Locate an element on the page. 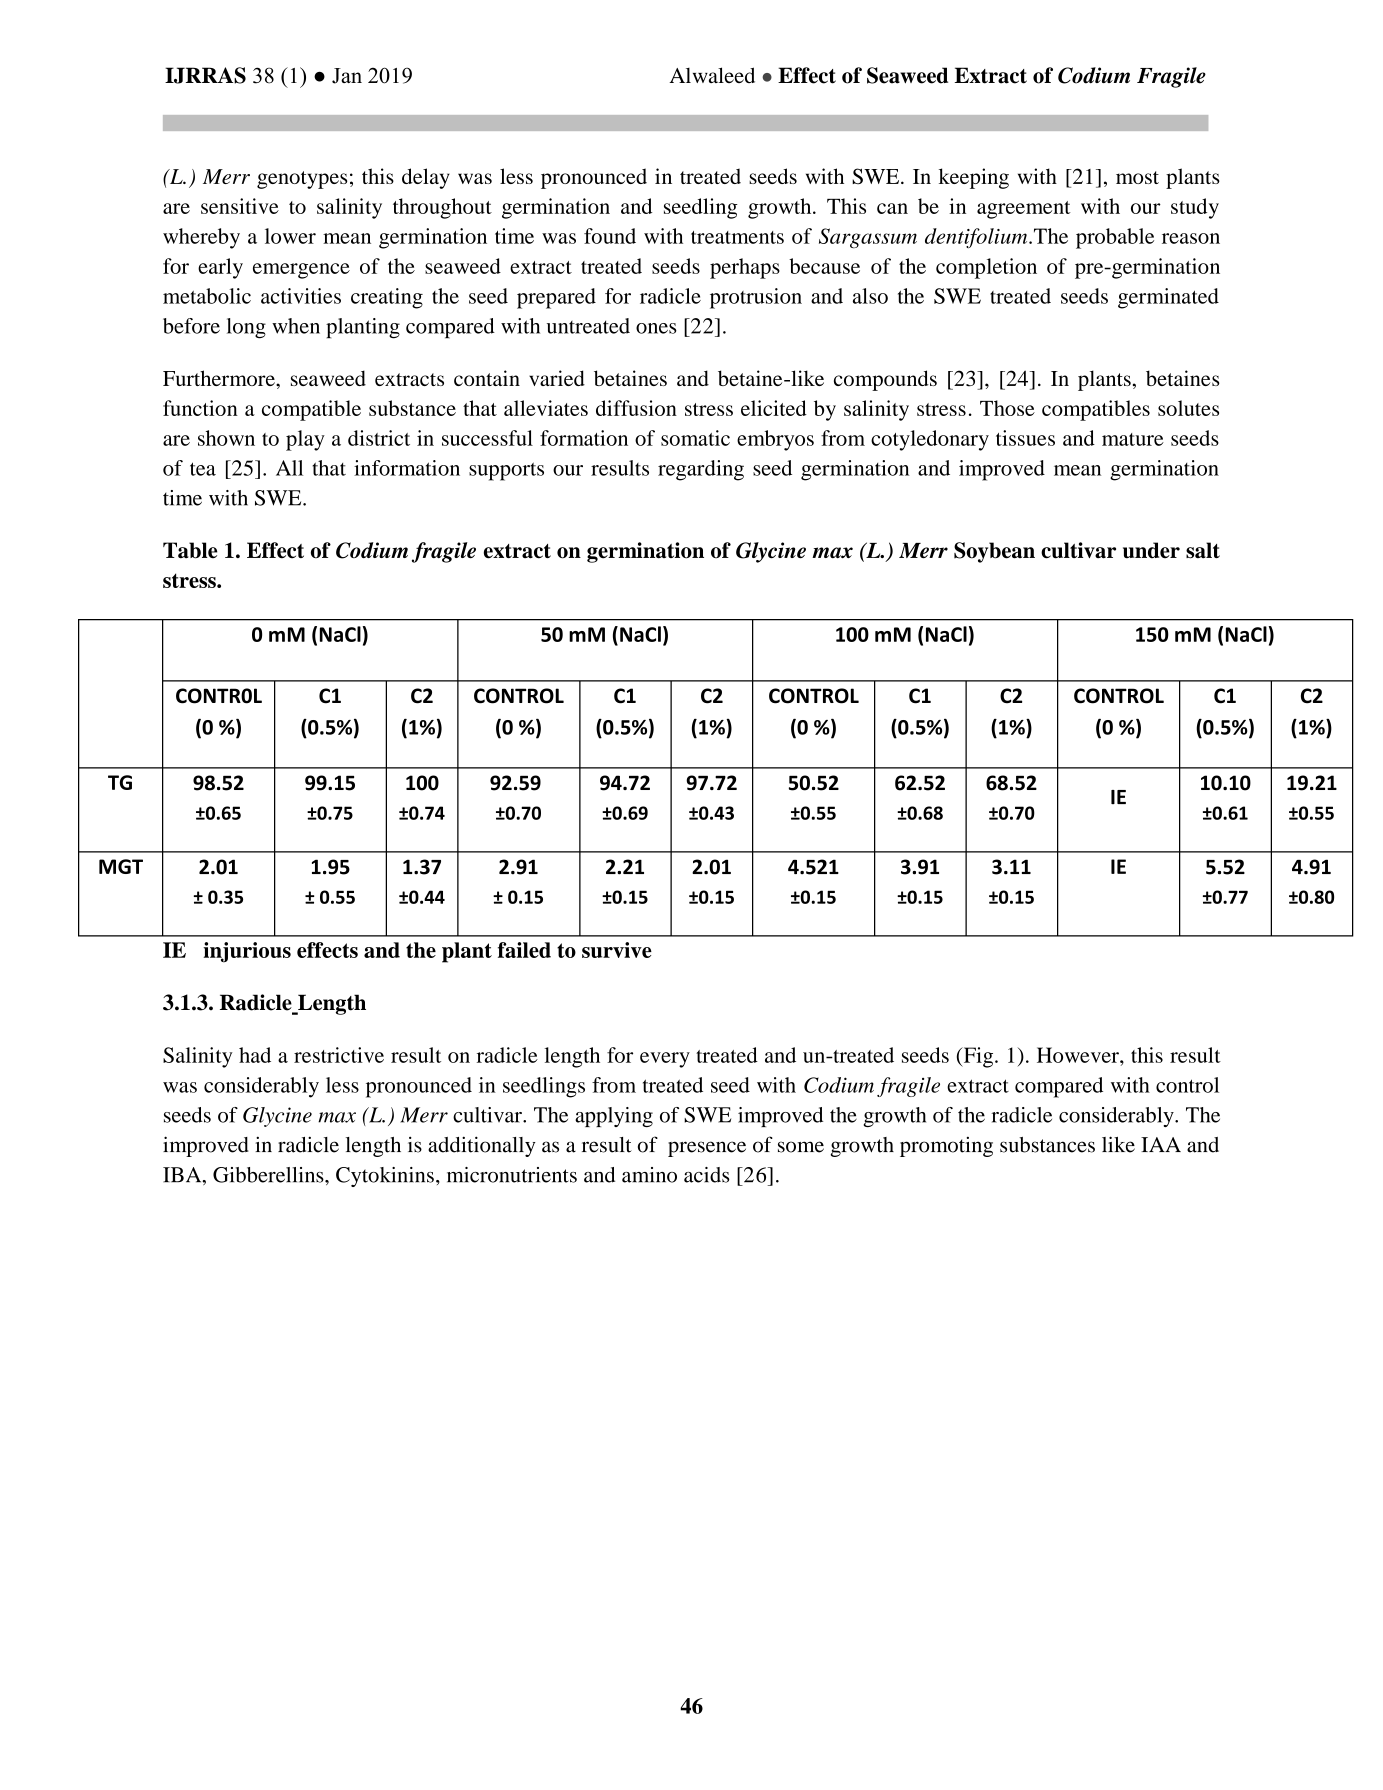 This page has height=1790, width=1383. regarding is located at coordinates (701, 470).
